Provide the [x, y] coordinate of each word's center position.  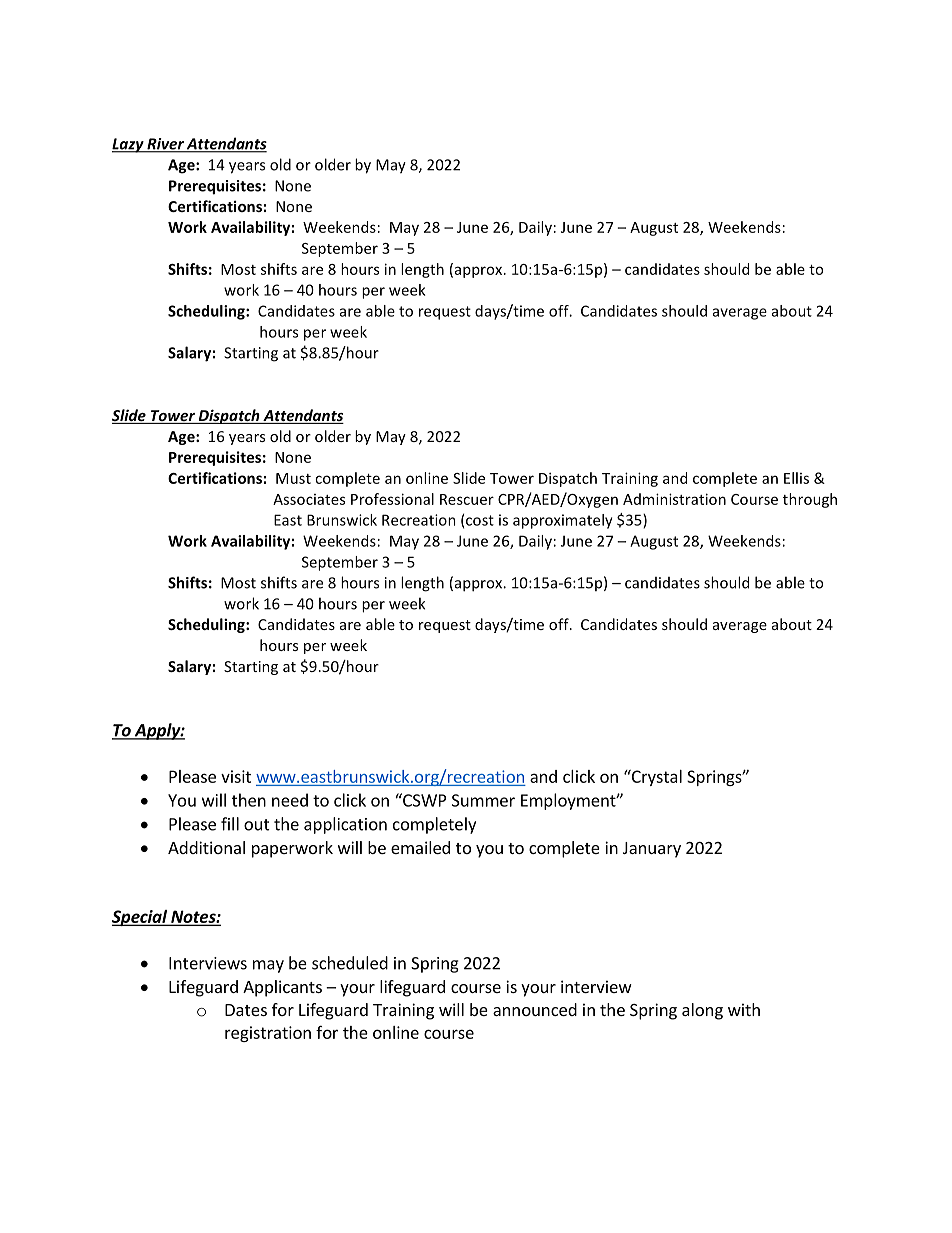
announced [535, 1009]
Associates [309, 499]
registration [268, 1034]
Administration [674, 499]
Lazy [129, 145]
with [744, 1009]
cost [480, 520]
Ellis [796, 478]
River [165, 145]
